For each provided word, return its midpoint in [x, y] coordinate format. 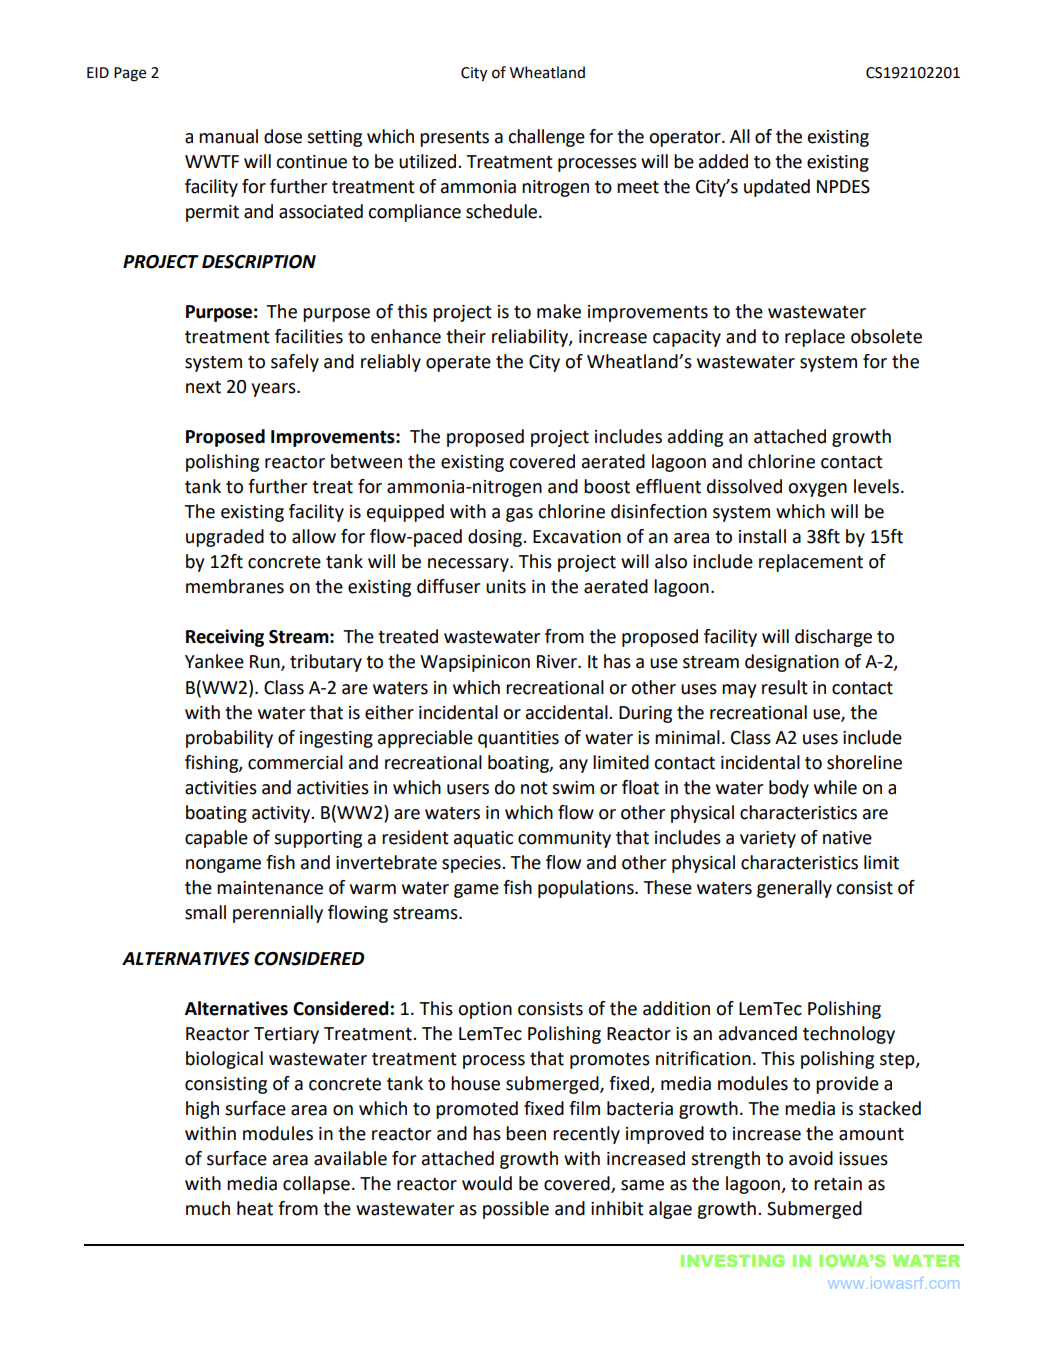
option [485, 1010]
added [723, 161]
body [789, 789]
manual [228, 136]
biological [224, 1060]
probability [229, 739]
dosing [496, 538]
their [466, 336]
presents [454, 139]
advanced [758, 1033]
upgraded [225, 538]
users [468, 789]
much [208, 1208]
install [762, 536]
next [203, 387]
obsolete [886, 336]
